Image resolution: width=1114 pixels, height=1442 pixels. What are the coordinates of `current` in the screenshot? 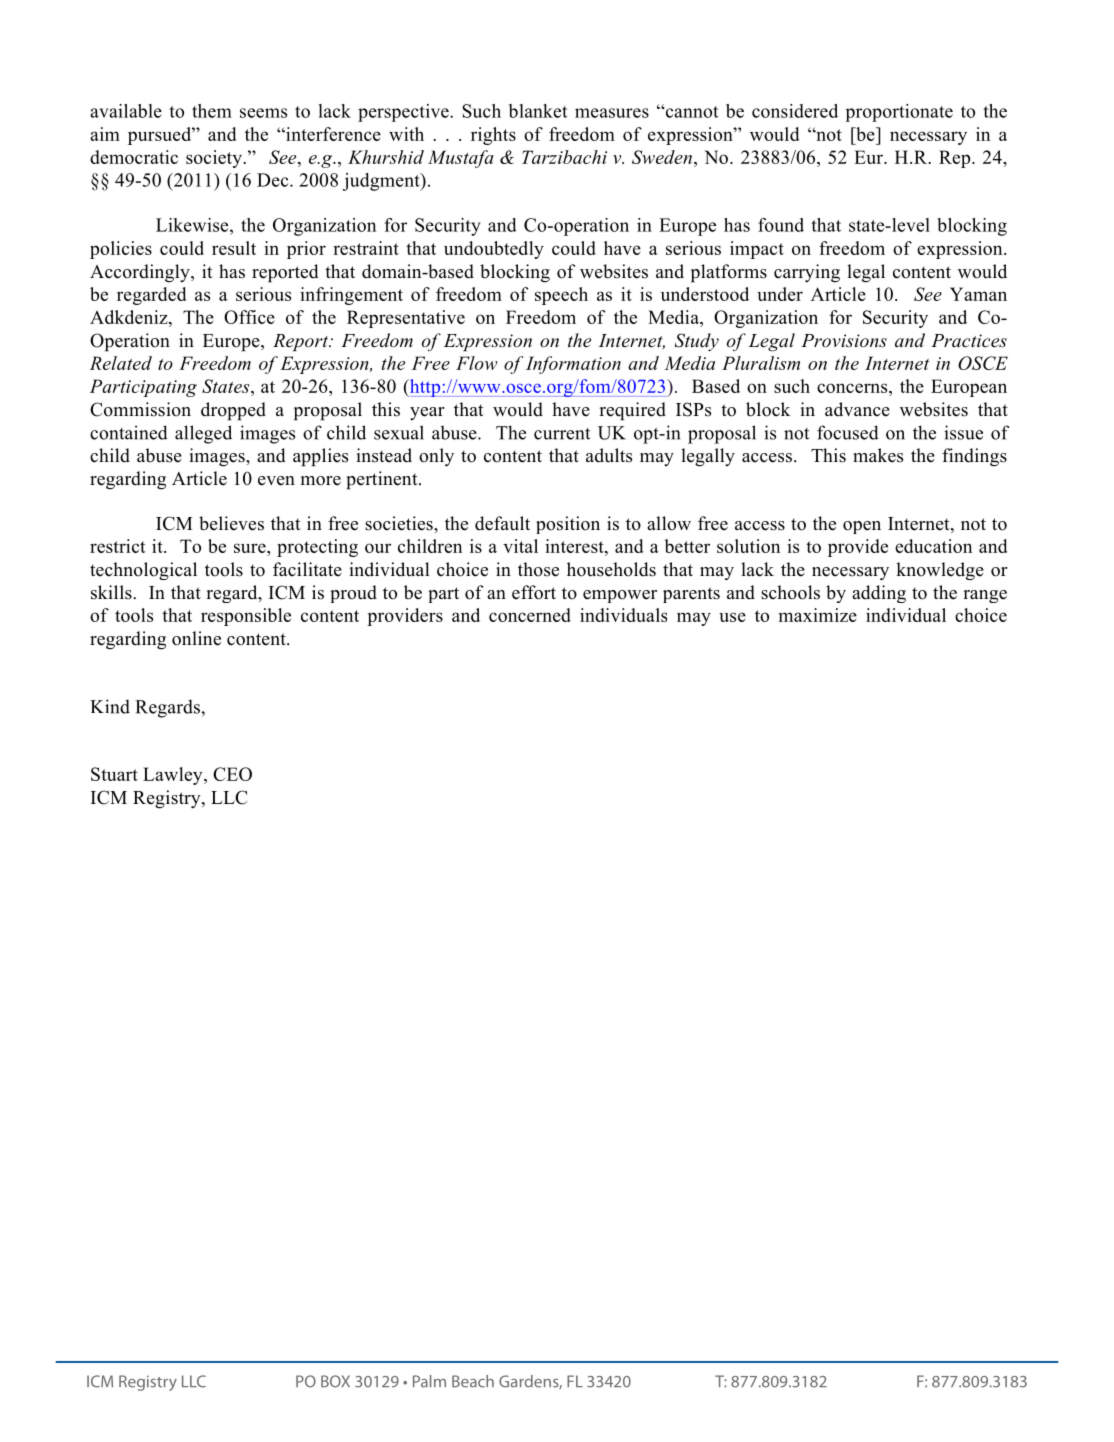 It's located at (562, 434).
